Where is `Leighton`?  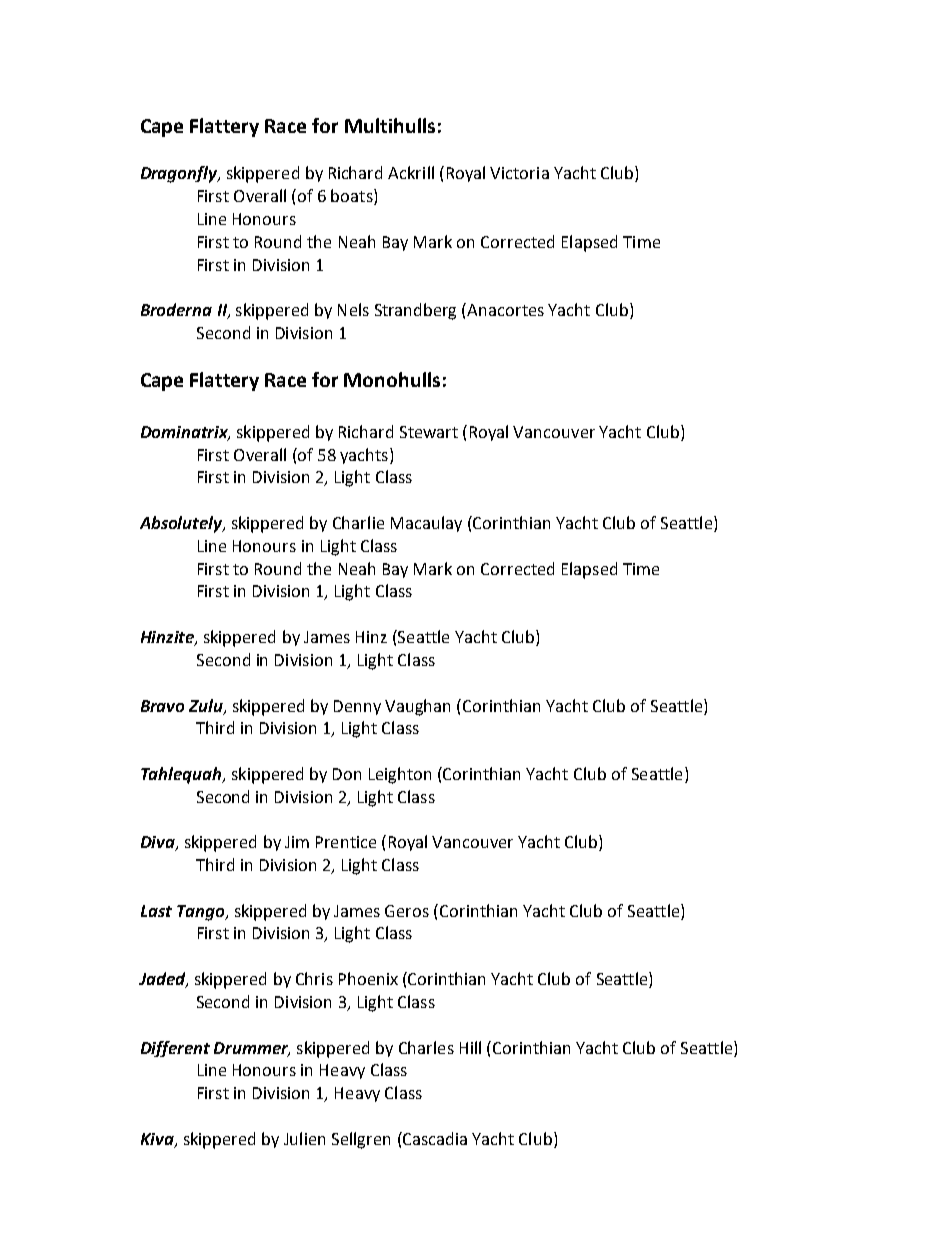
Leighton is located at coordinates (400, 775).
